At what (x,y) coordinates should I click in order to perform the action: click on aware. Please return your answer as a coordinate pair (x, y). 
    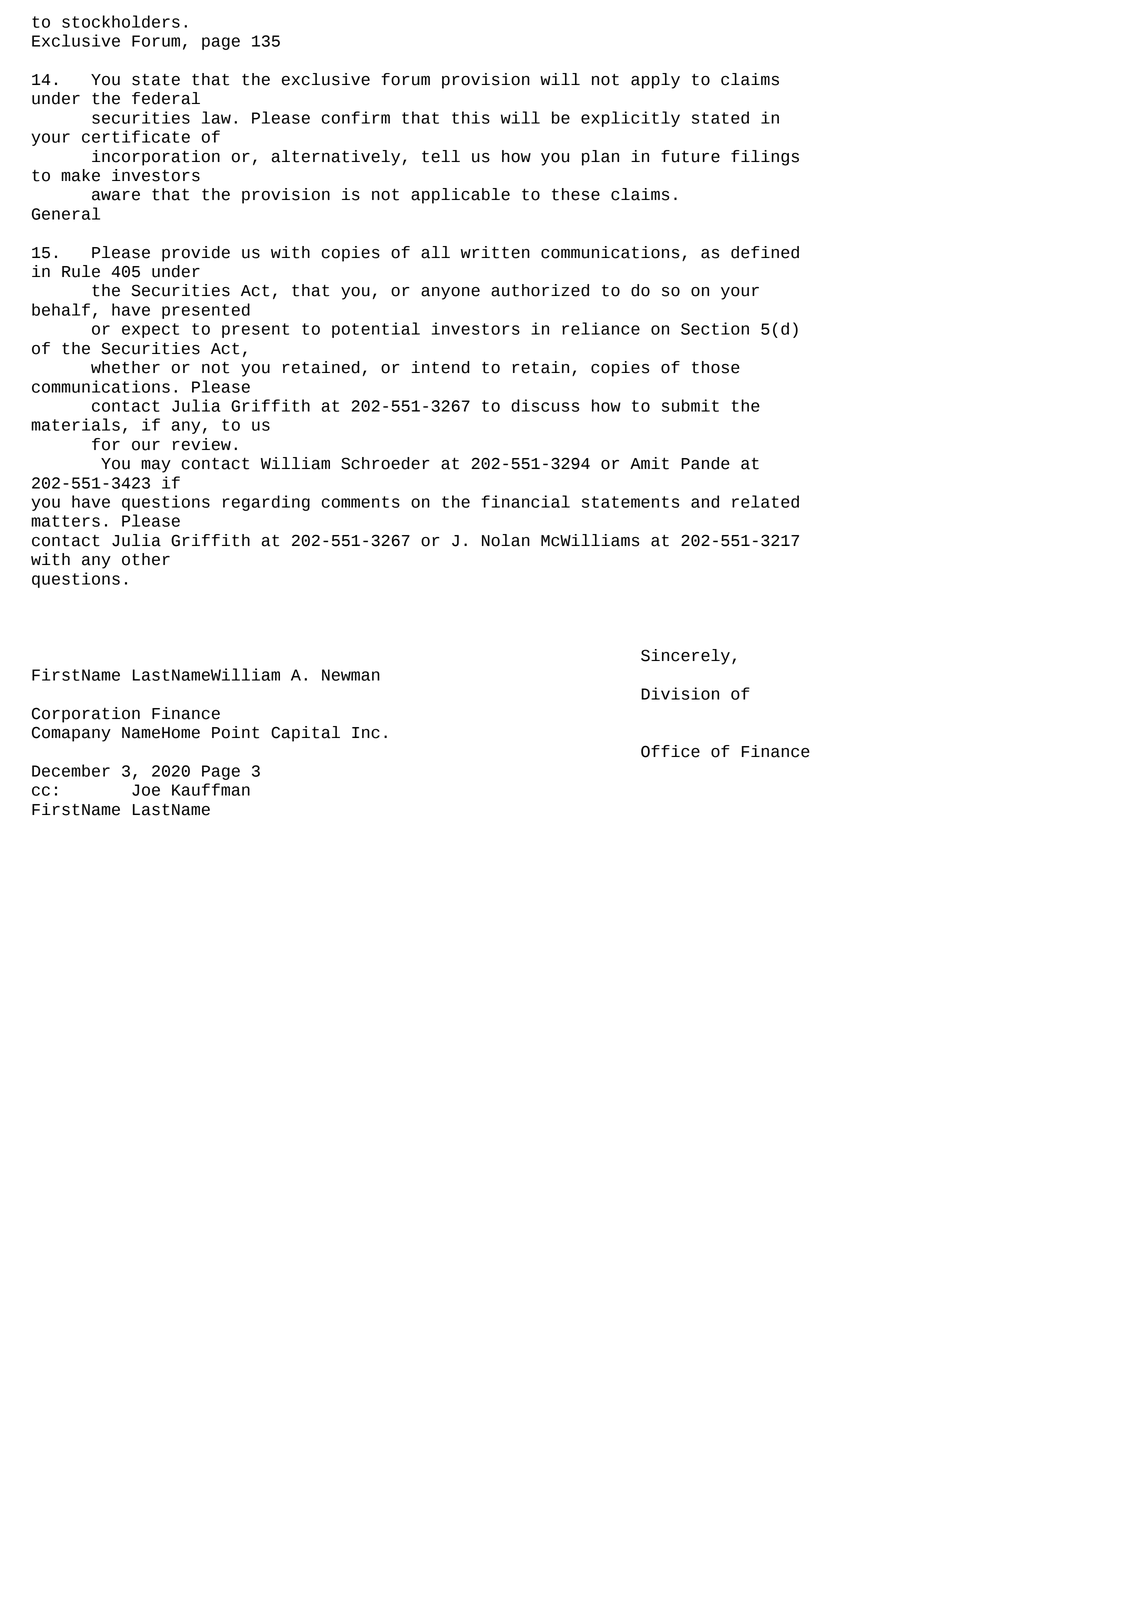
    Looking at the image, I should click on (116, 196).
